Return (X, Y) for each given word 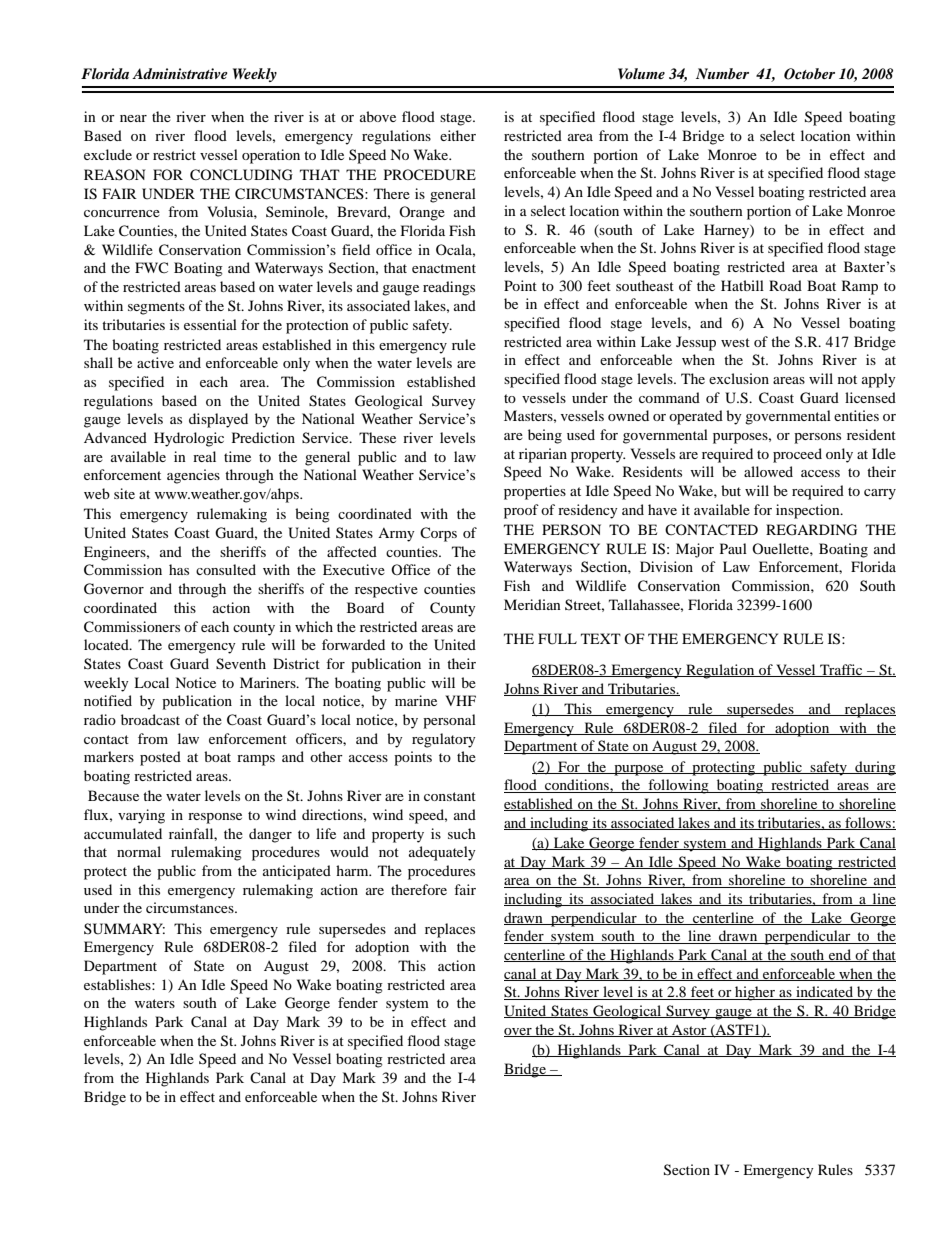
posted (160, 758)
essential (210, 324)
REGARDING (811, 530)
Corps (438, 534)
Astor (689, 1031)
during (874, 768)
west (735, 342)
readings (449, 288)
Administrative (180, 73)
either (458, 135)
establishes (118, 984)
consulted (226, 569)
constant (450, 796)
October (809, 74)
